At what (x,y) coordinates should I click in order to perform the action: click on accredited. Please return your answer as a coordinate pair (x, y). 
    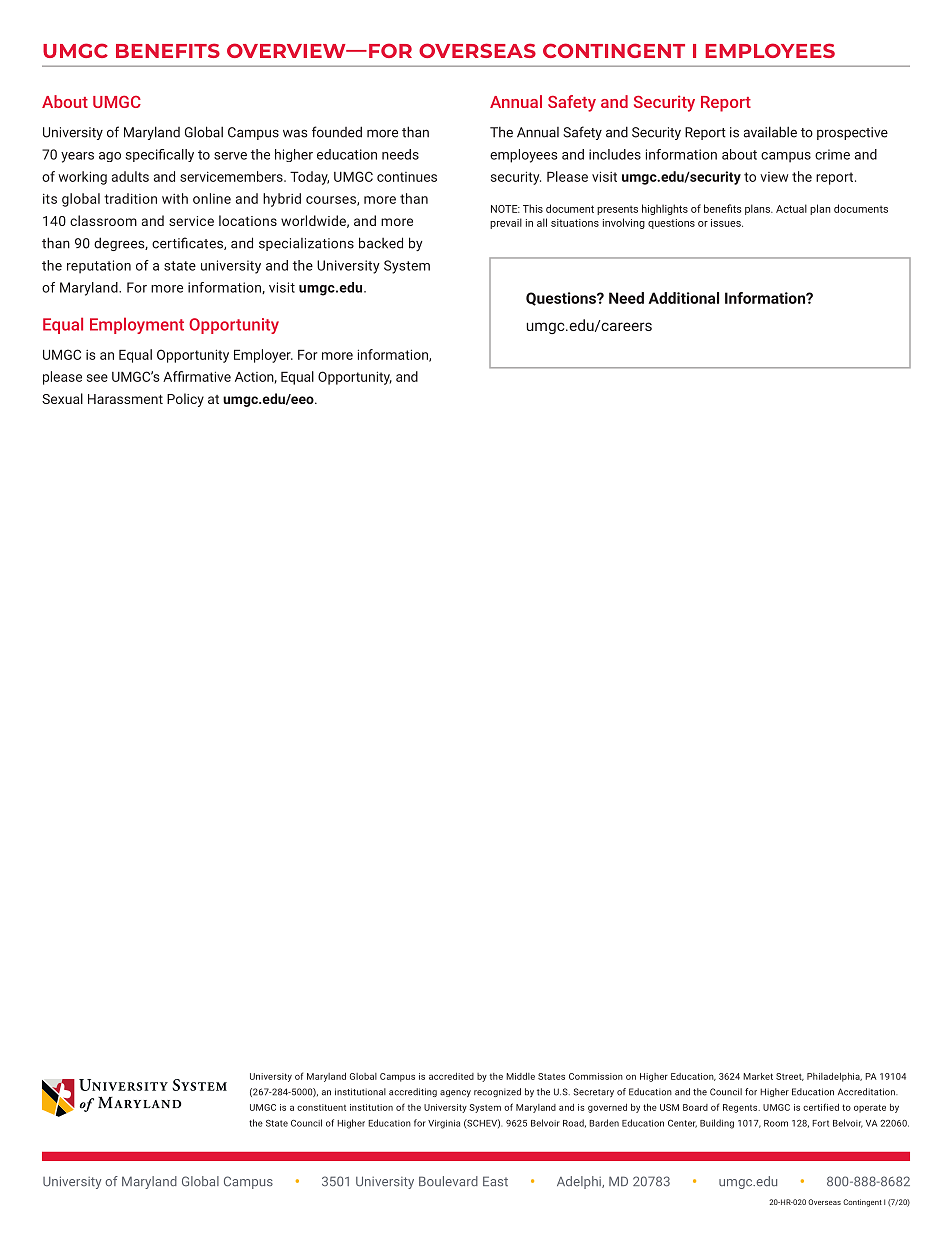
    Looking at the image, I should click on (451, 1076).
